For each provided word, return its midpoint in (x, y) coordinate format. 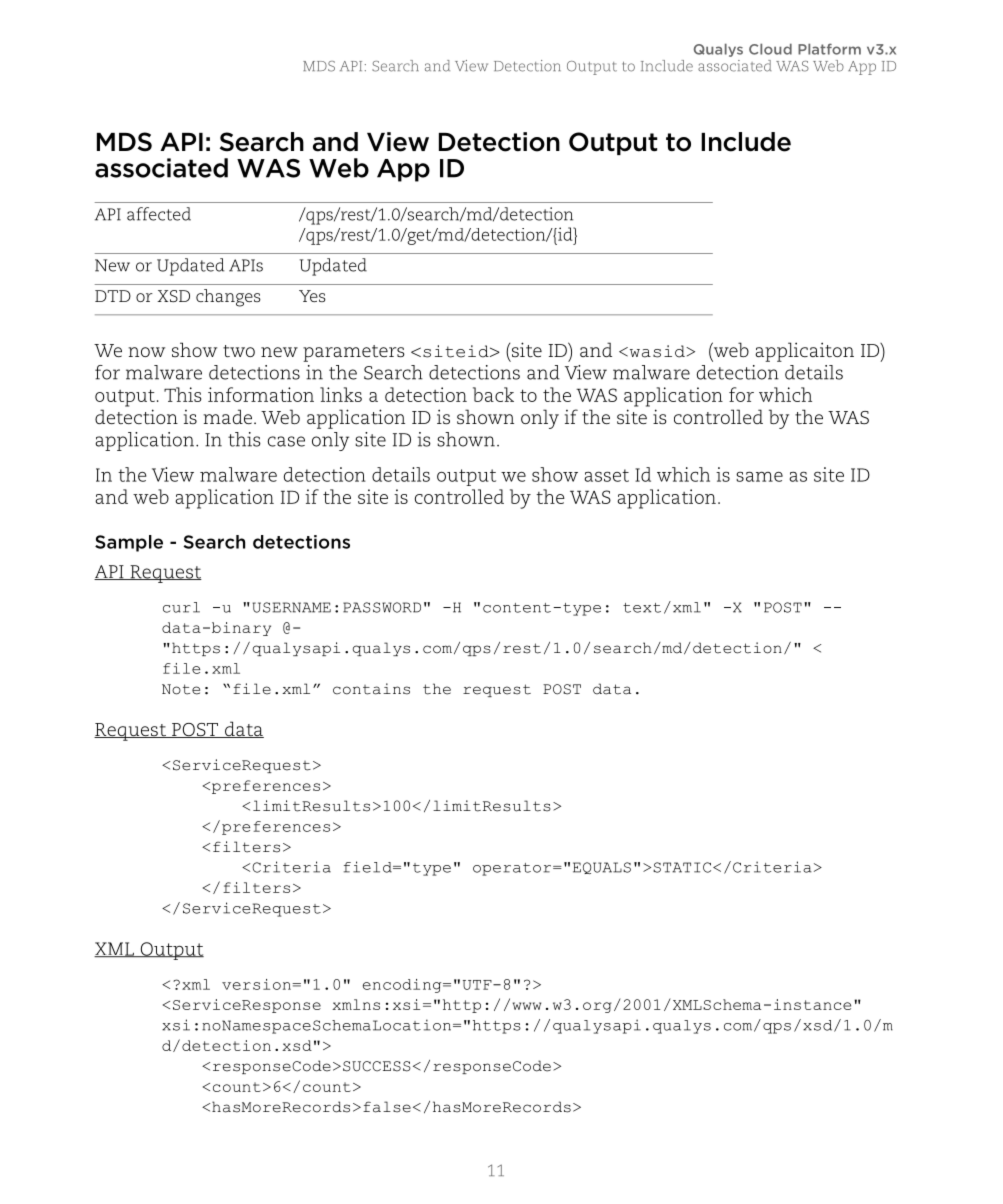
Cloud (770, 49)
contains (371, 689)
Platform (829, 49)
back (493, 394)
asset (606, 475)
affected (159, 214)
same (759, 476)
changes (228, 298)
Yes (312, 296)
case (286, 441)
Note (181, 689)
